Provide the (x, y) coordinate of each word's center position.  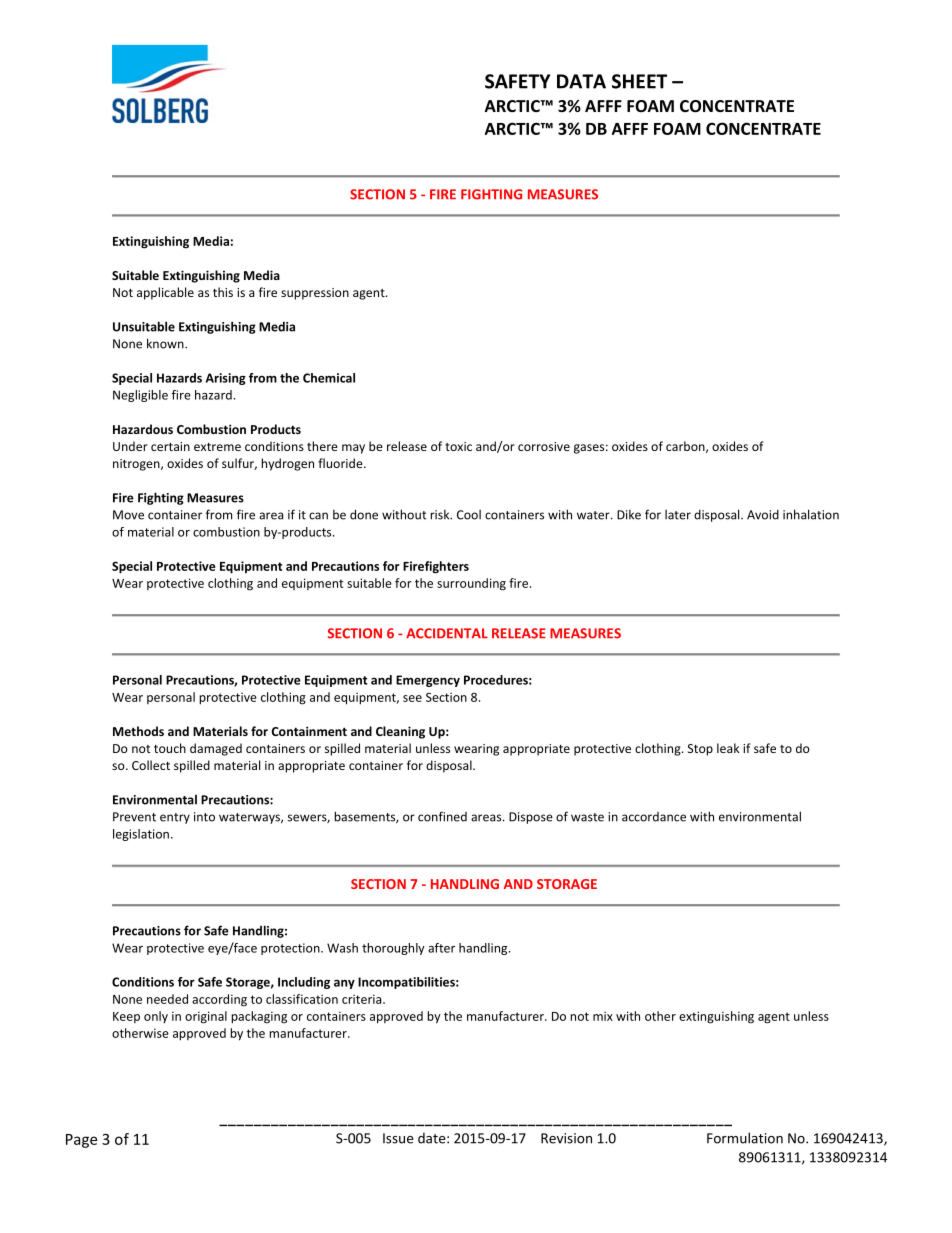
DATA (581, 81)
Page (81, 1141)
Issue (398, 1138)
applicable (165, 293)
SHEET (639, 81)
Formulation (745, 1138)
